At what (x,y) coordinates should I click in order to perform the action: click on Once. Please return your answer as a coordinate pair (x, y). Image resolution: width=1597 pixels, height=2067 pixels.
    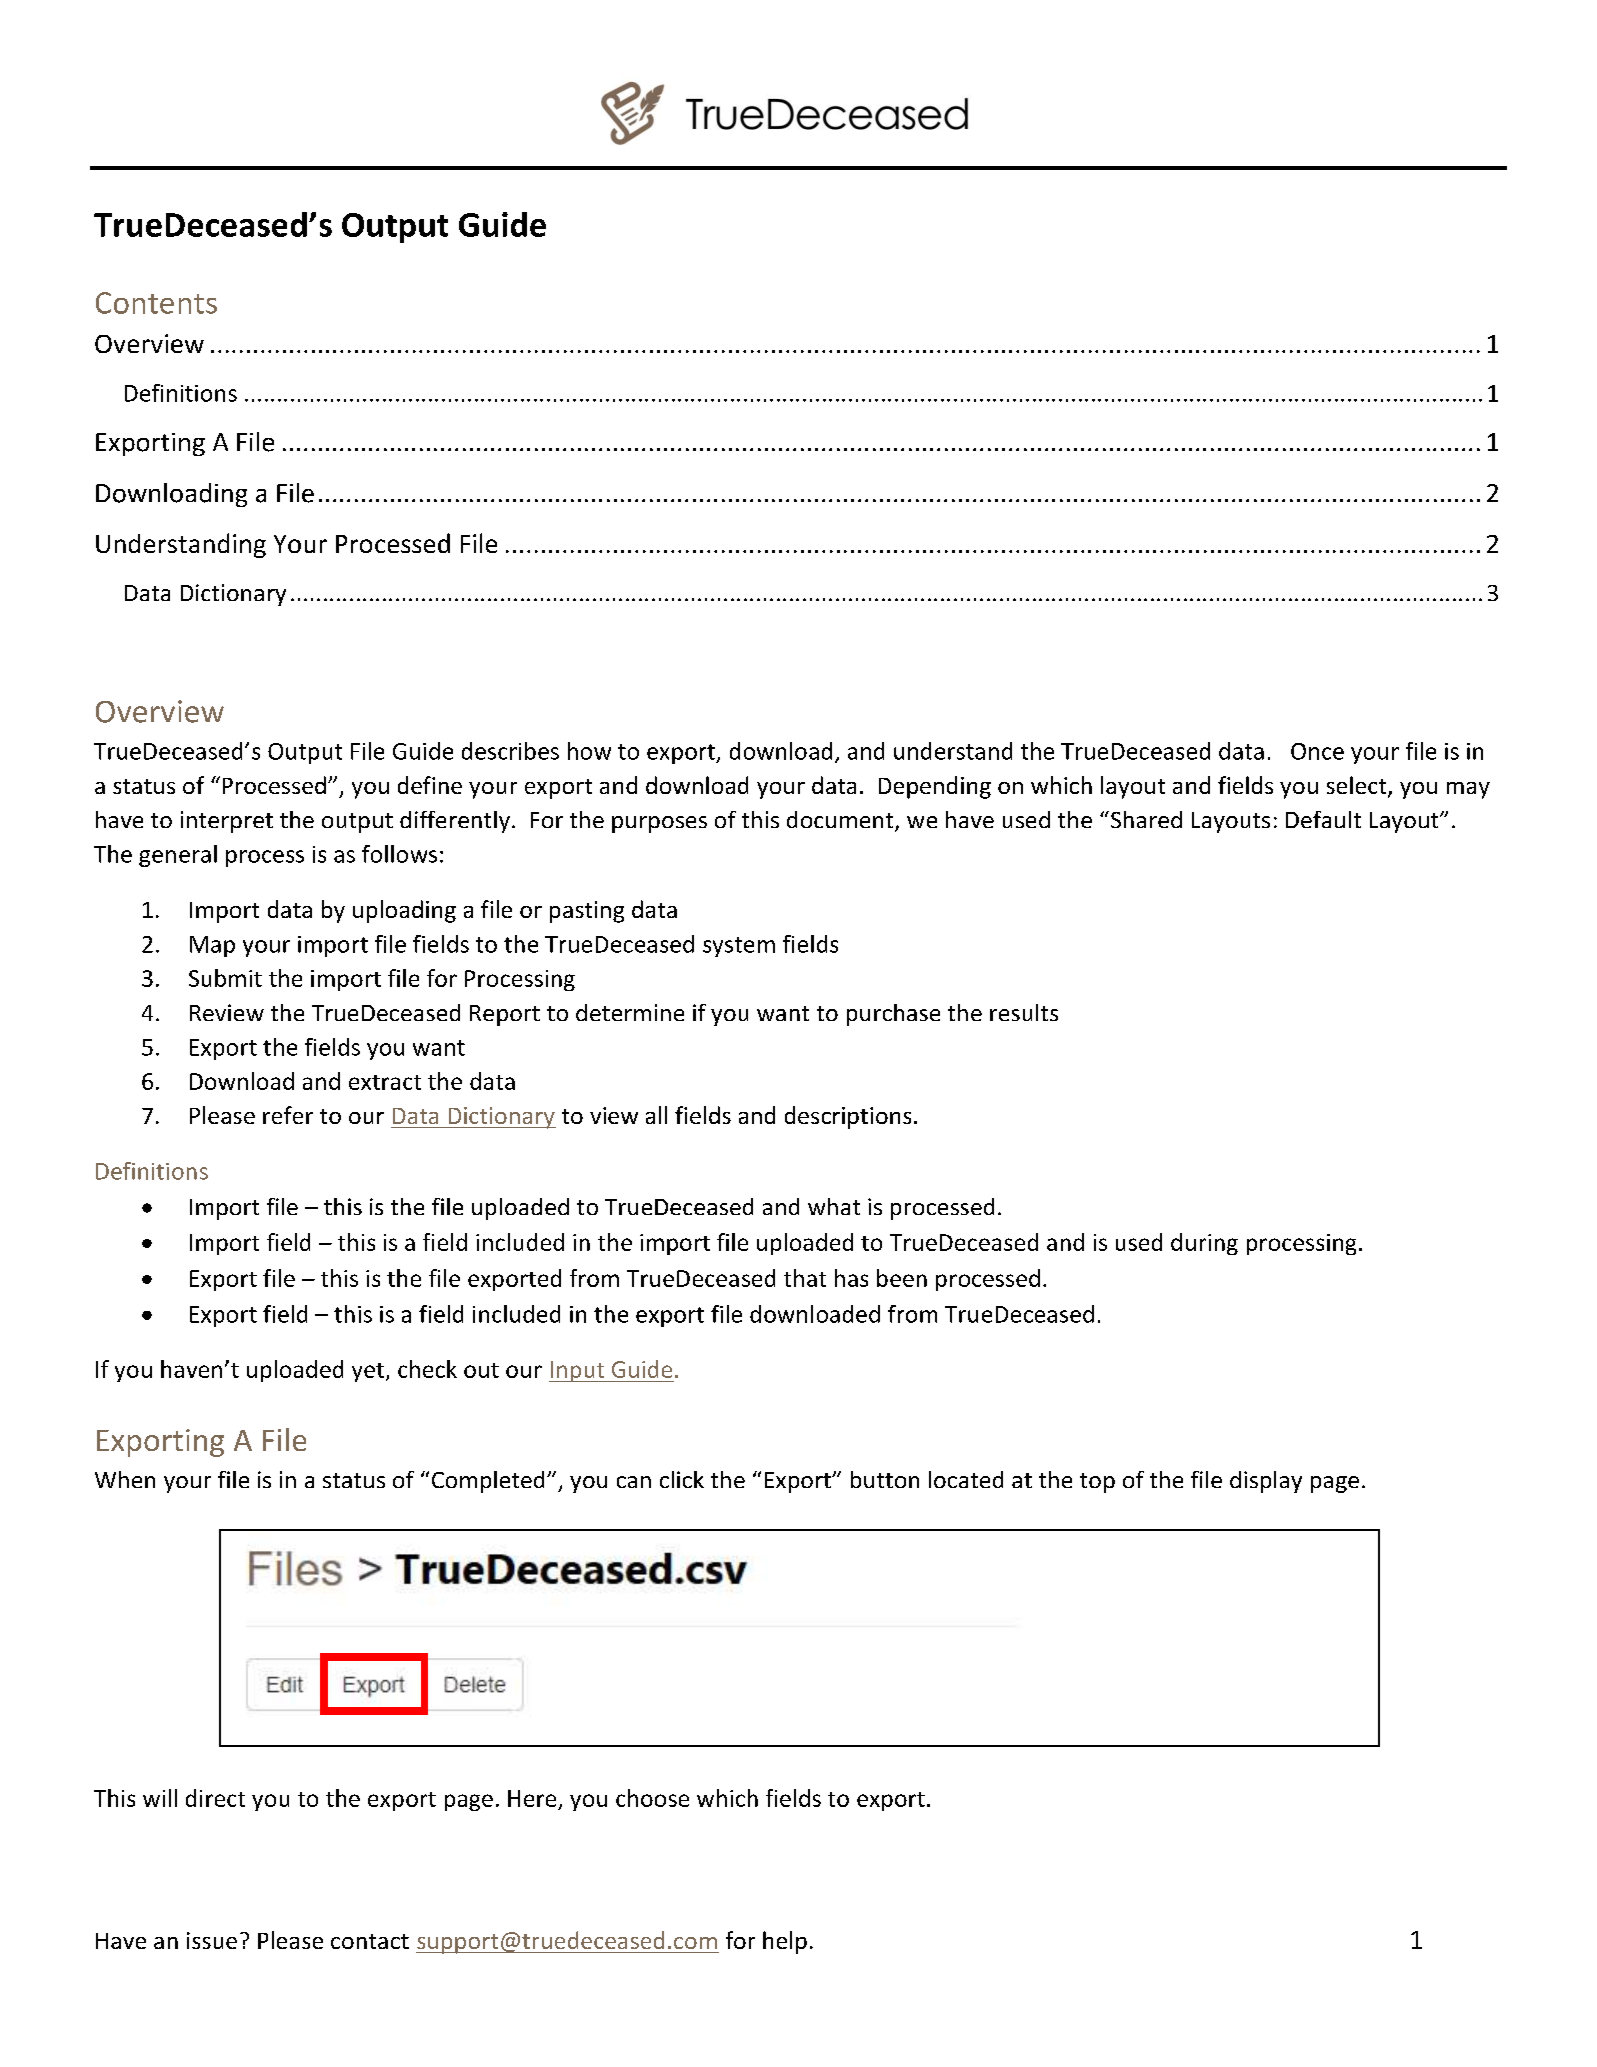
    Looking at the image, I should click on (1317, 751).
